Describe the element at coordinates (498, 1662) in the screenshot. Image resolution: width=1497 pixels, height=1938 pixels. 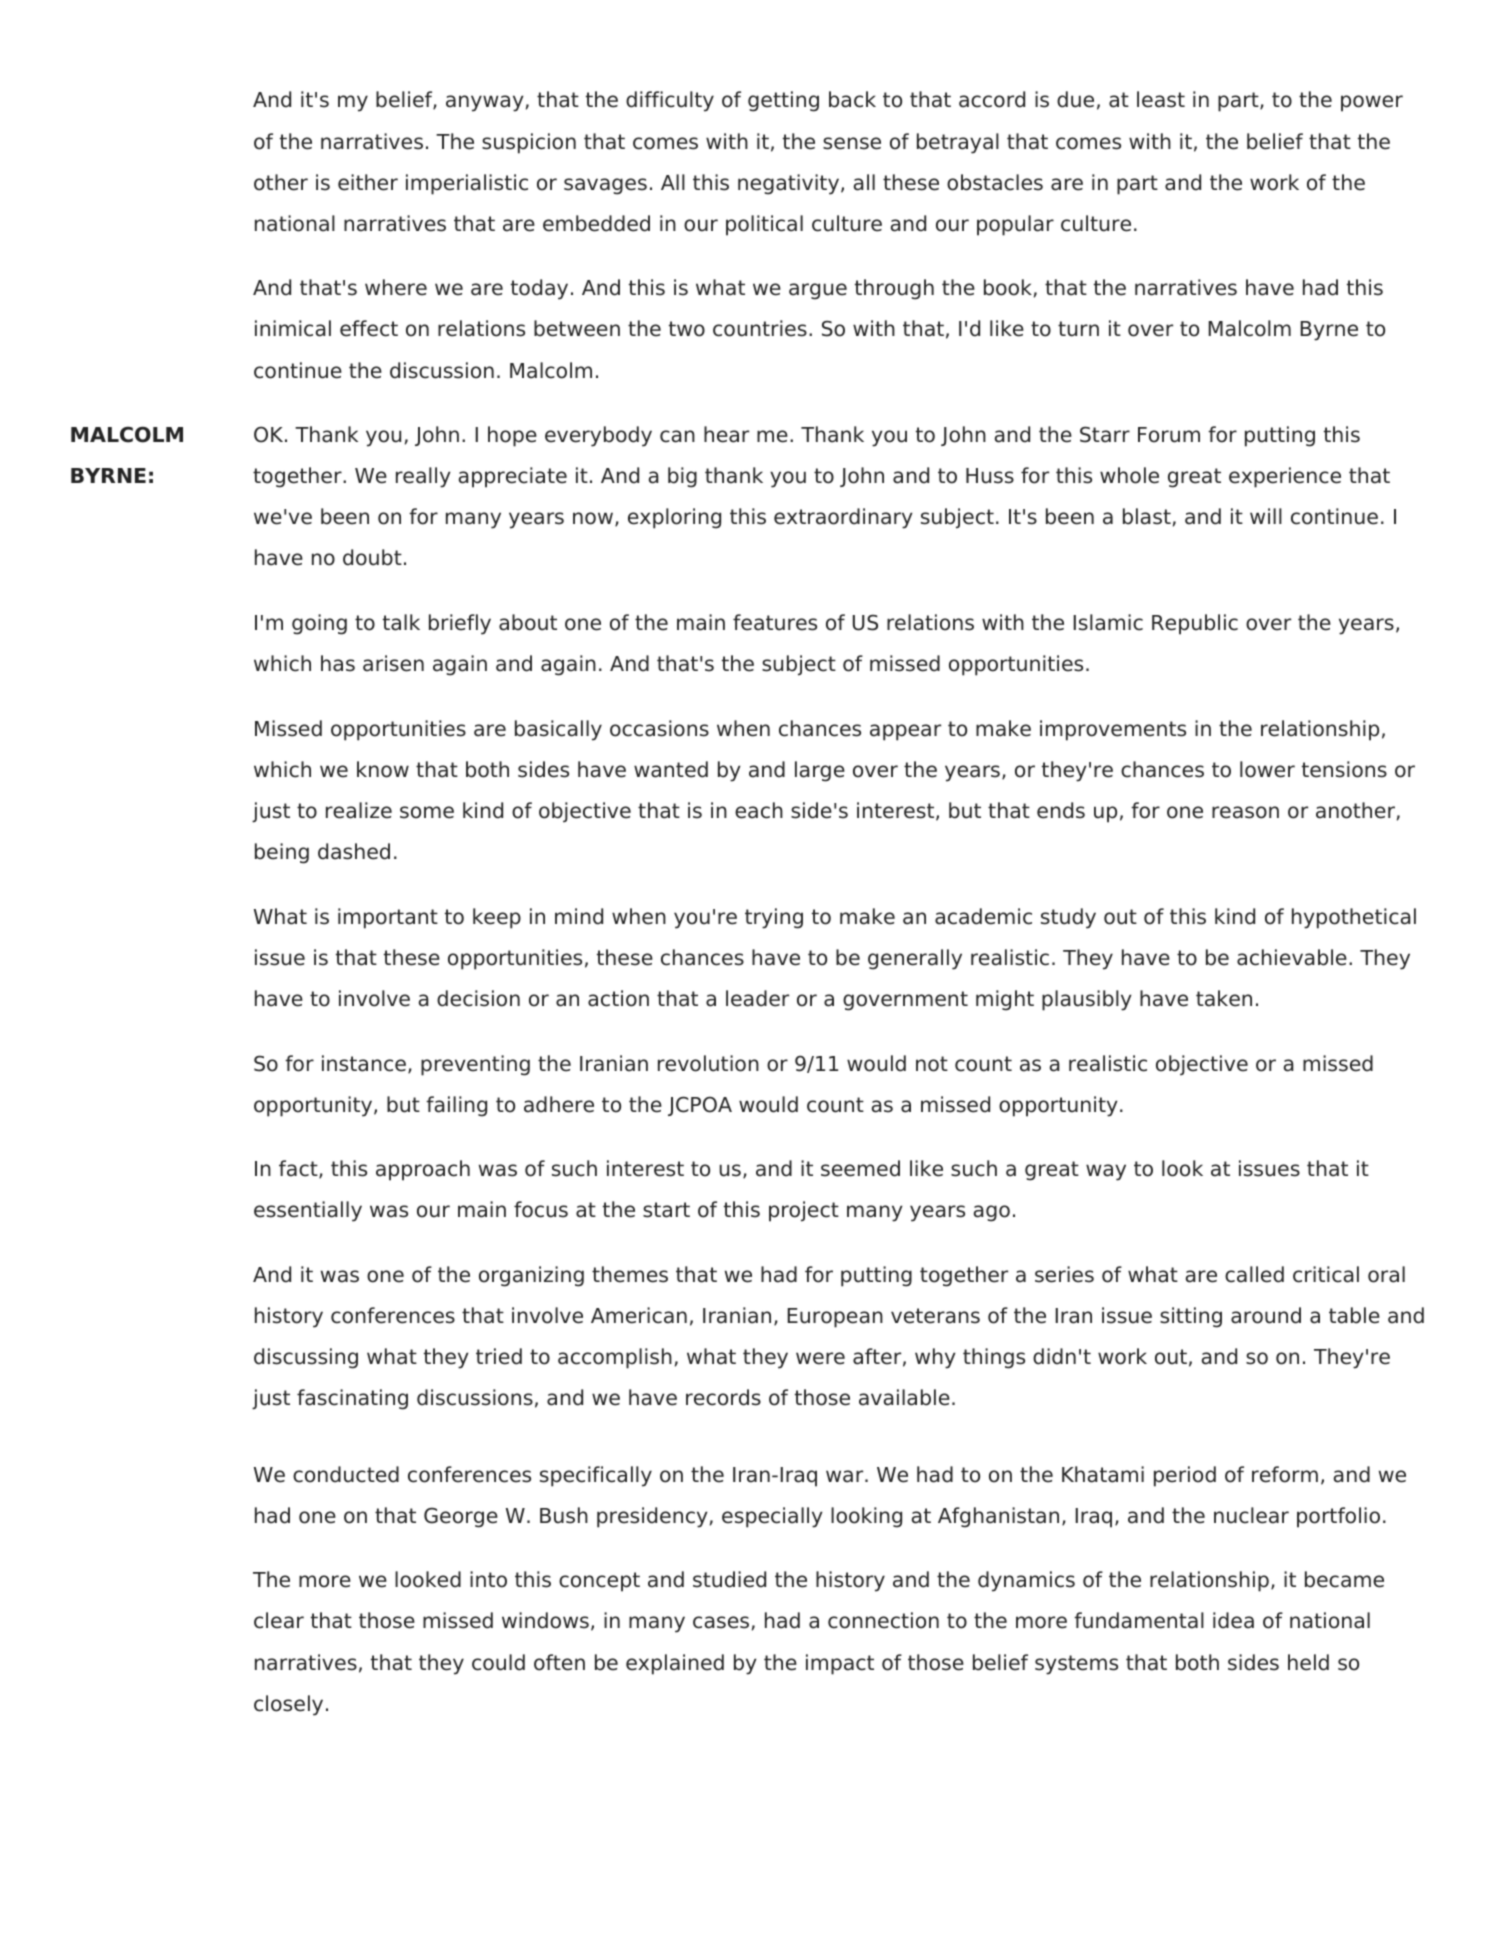
I see `could` at that location.
